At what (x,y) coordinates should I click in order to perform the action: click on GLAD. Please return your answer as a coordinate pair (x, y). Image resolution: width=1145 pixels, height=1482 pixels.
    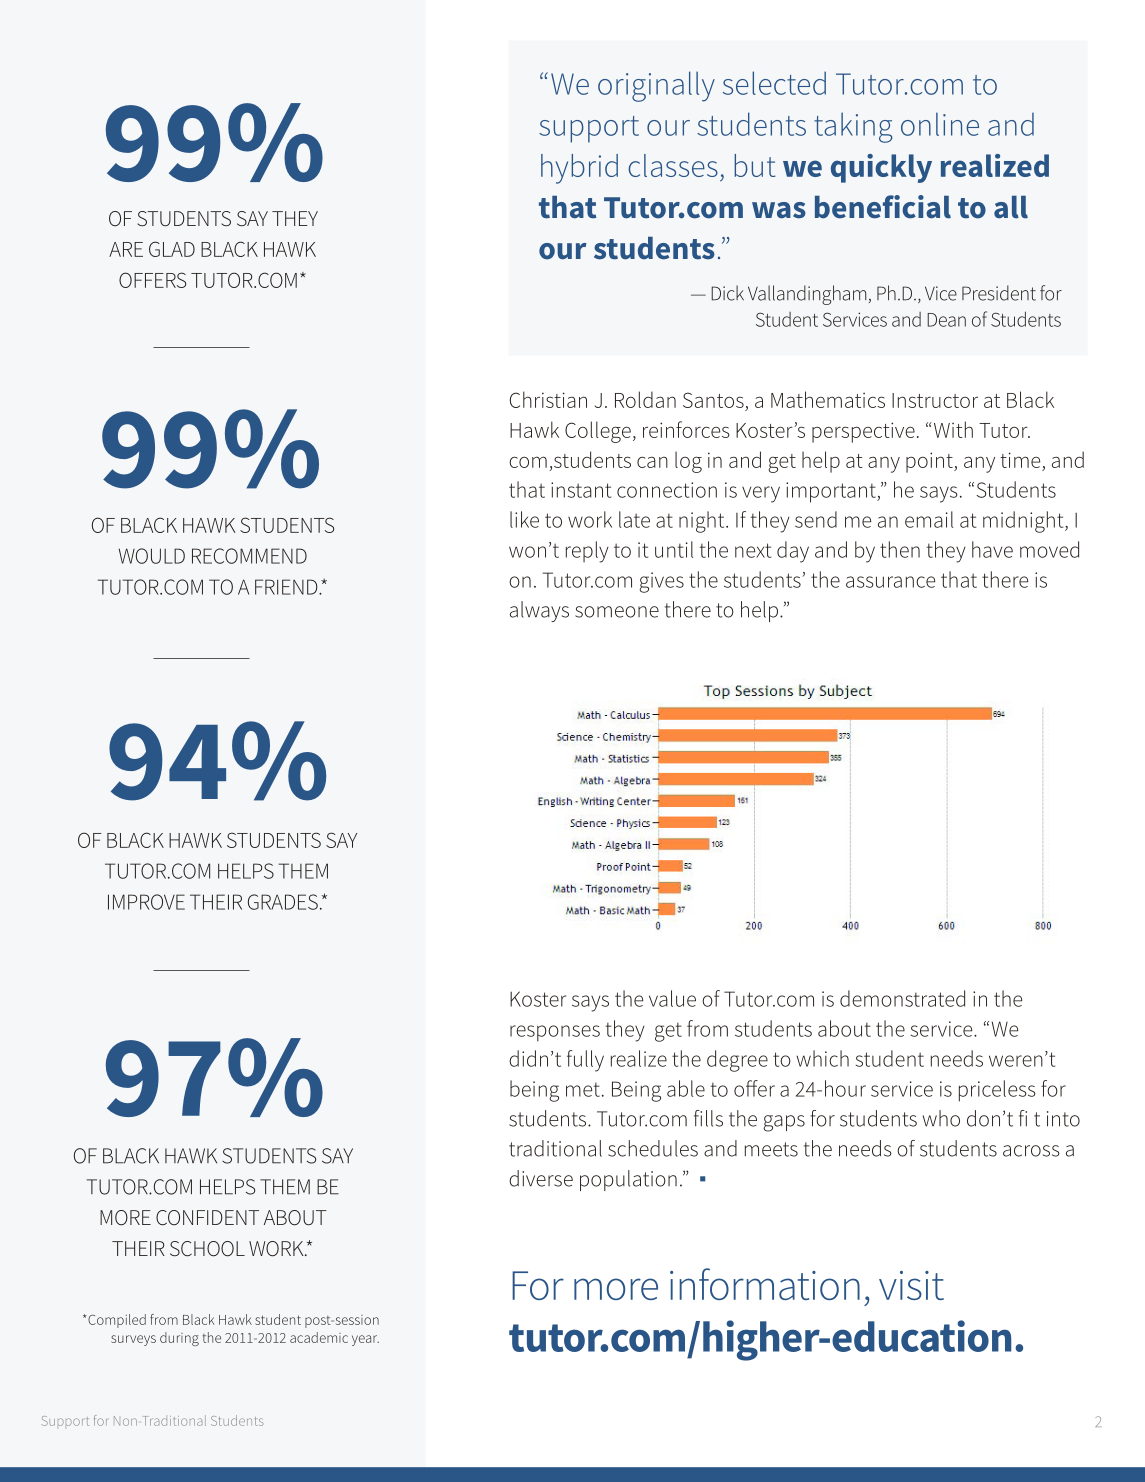
    Looking at the image, I should click on (172, 249).
